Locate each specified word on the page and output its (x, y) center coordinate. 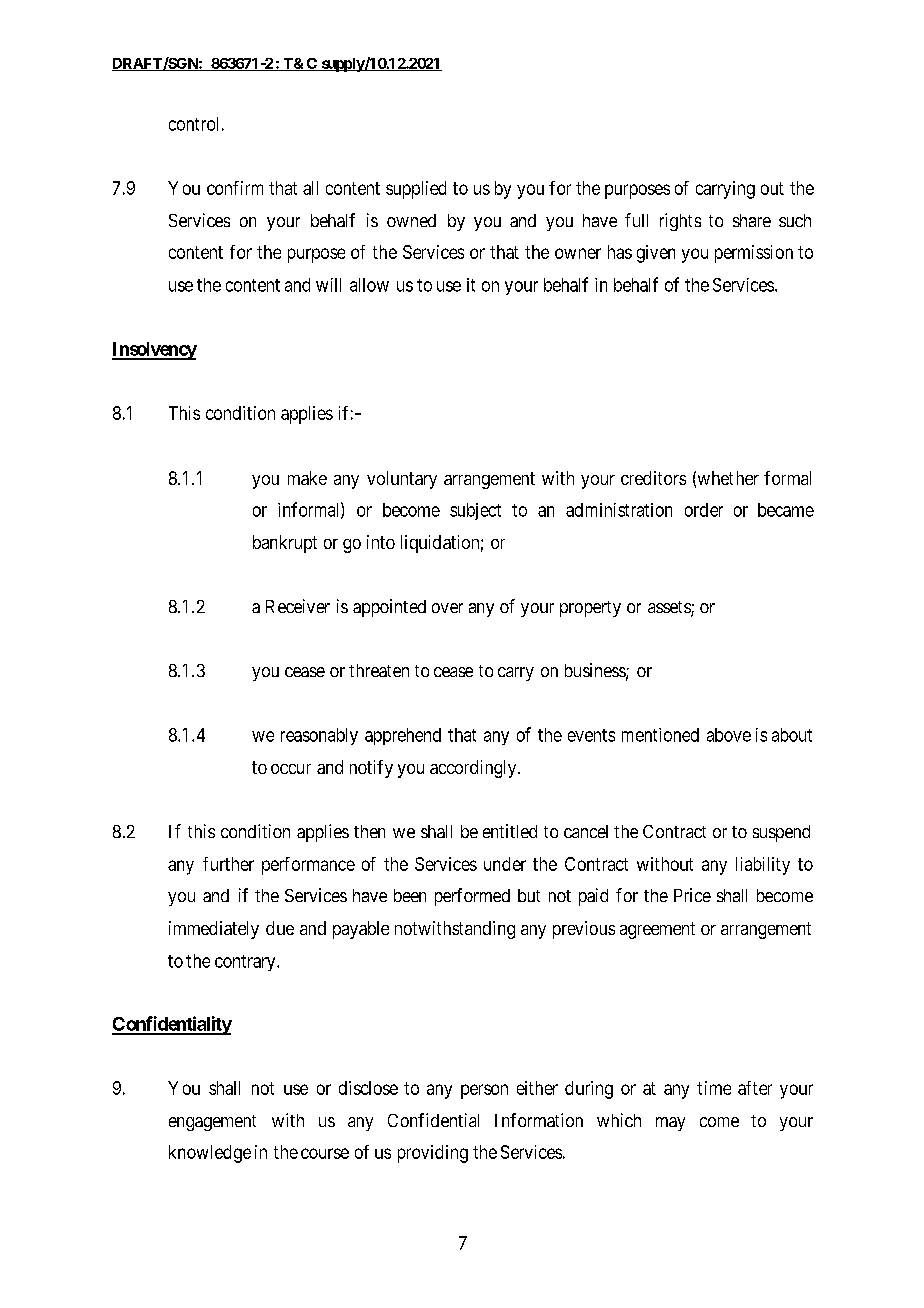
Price (692, 895)
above (729, 735)
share (752, 220)
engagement (212, 1123)
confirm (235, 188)
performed (472, 897)
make (307, 478)
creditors (653, 478)
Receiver (298, 606)
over (447, 608)
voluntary (402, 480)
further (228, 864)
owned (411, 220)
